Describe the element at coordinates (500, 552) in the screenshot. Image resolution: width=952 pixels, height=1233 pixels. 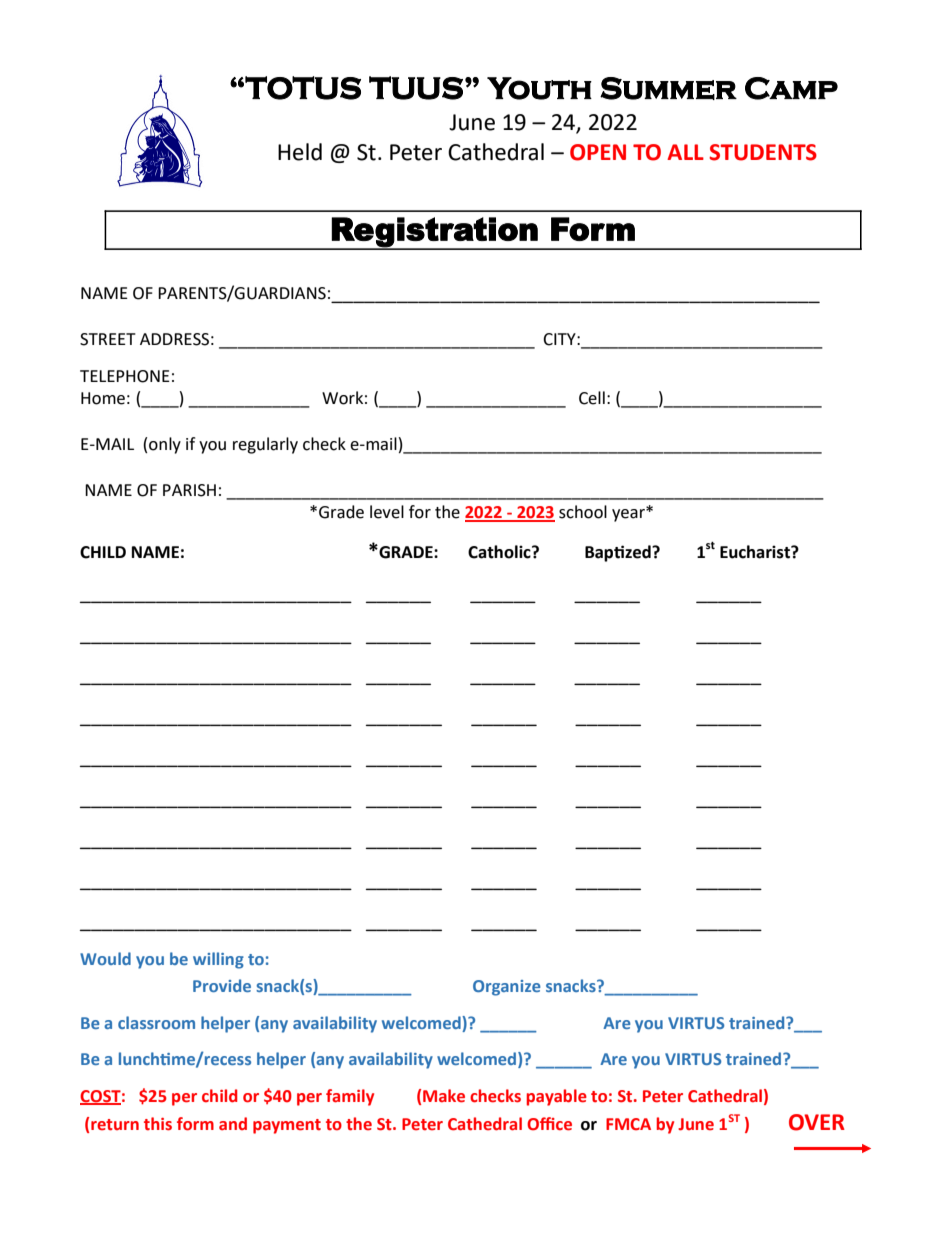
I see `Catholic` at that location.
